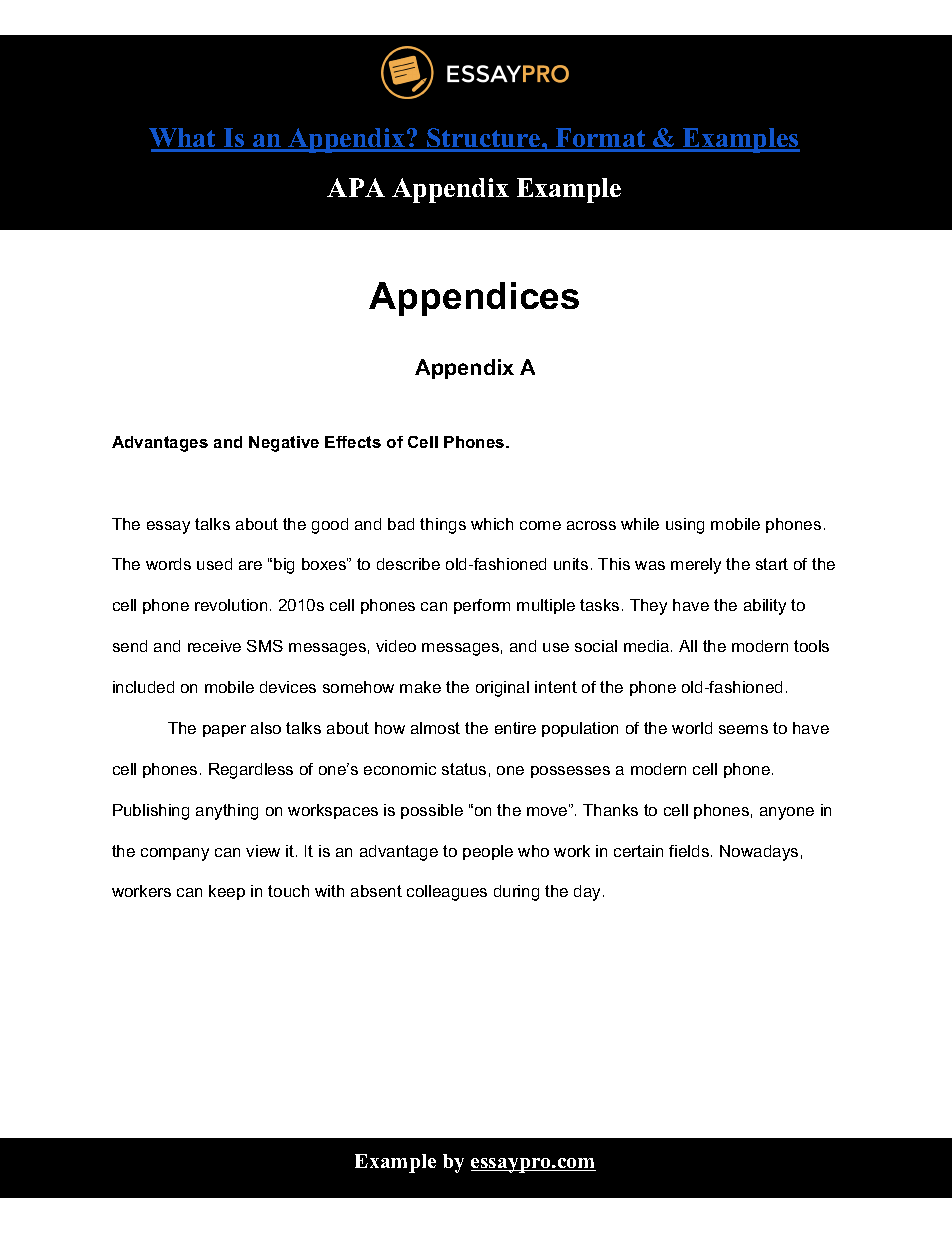  Describe the element at coordinates (356, 187) in the screenshot. I see `APA` at that location.
